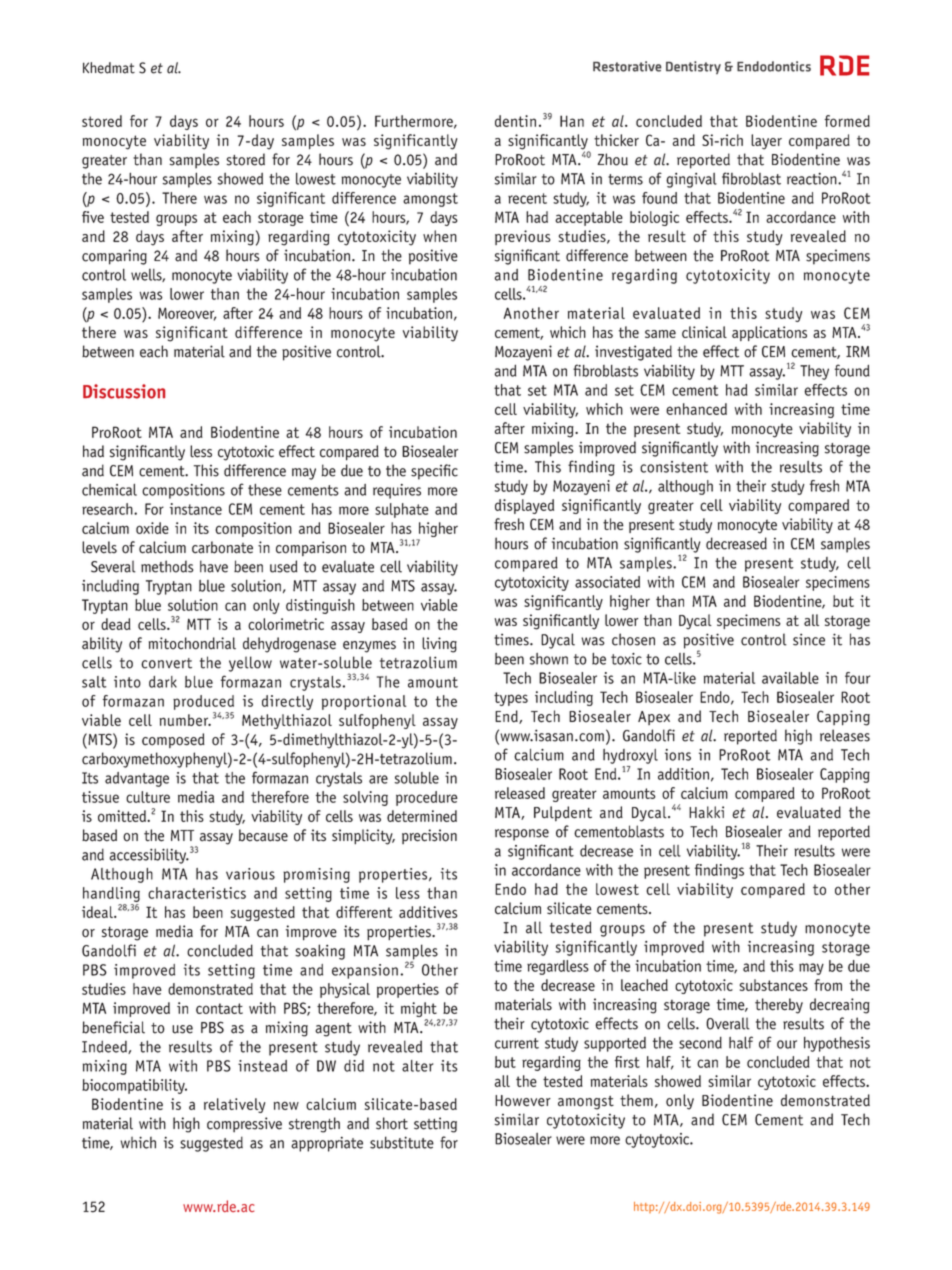 The image size is (952, 1270). What do you see at coordinates (527, 198) in the document?
I see `recent` at bounding box center [527, 198].
